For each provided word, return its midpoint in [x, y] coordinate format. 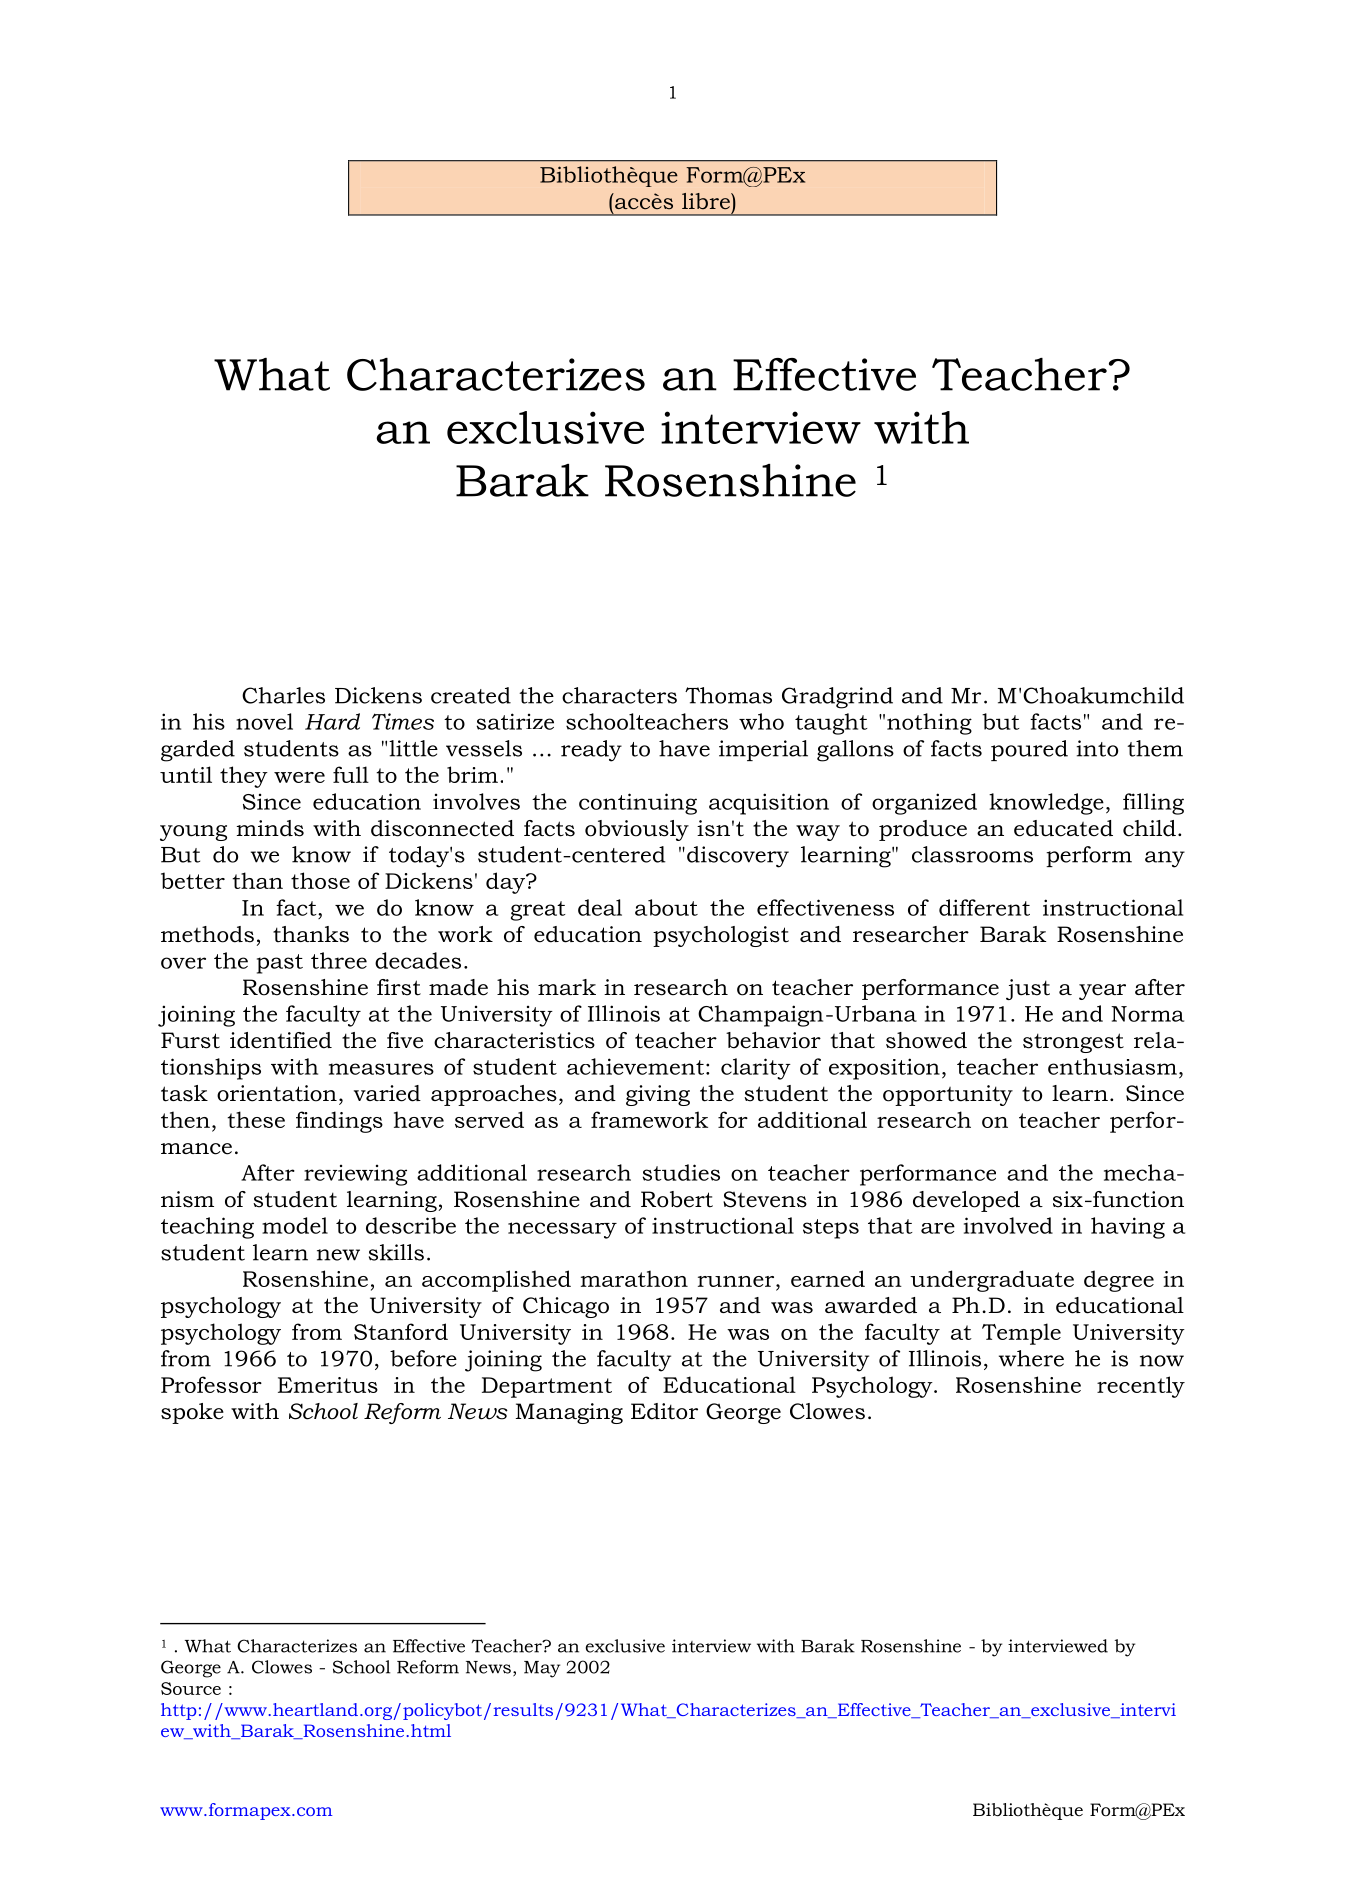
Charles [283, 695]
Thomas [728, 695]
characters [619, 695]
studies [681, 1172]
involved [1008, 1225]
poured [1029, 750]
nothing [929, 724]
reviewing [355, 1175]
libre [707, 201]
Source [191, 1688]
